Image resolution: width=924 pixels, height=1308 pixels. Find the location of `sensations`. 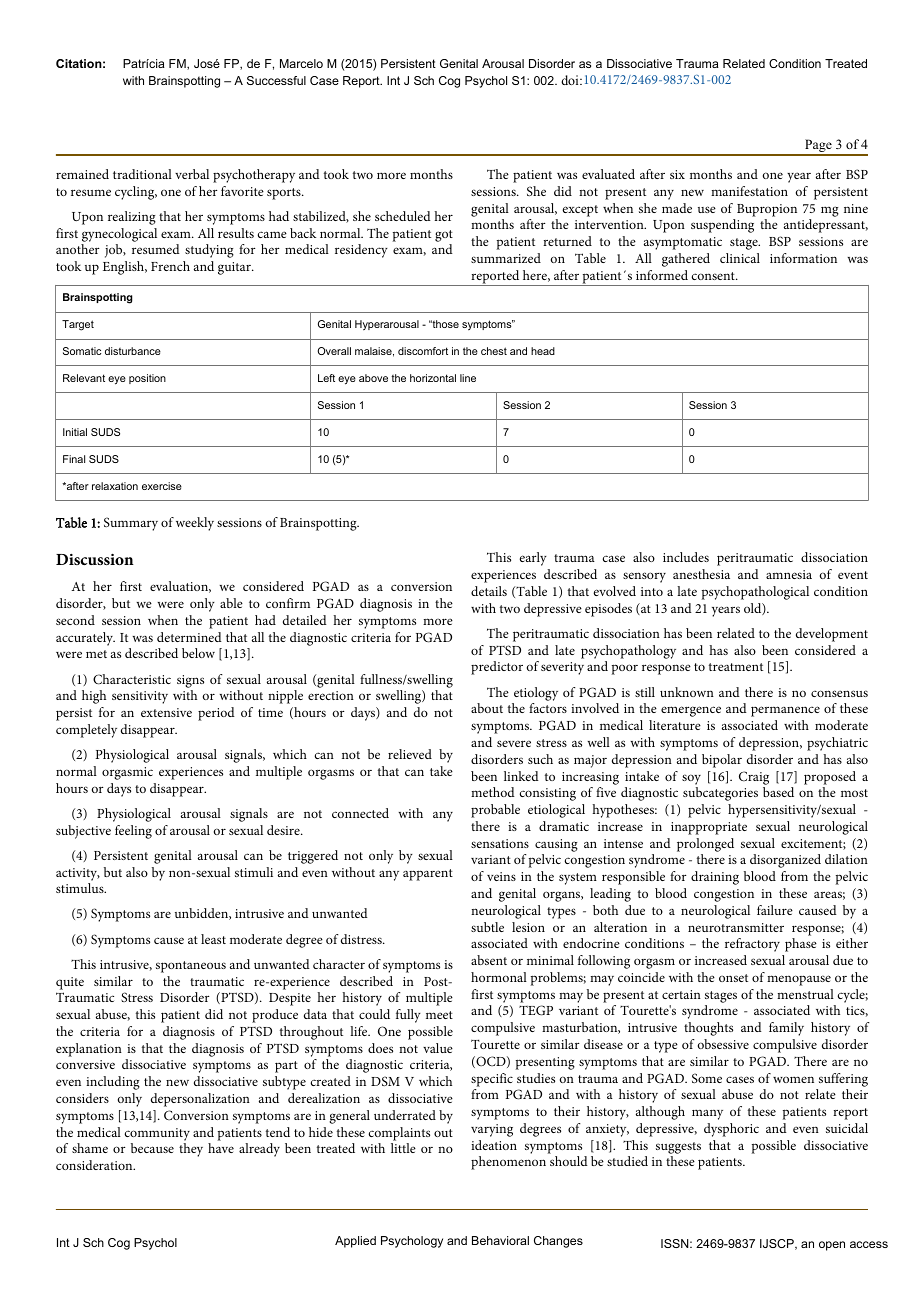

sensations is located at coordinates (500, 843).
